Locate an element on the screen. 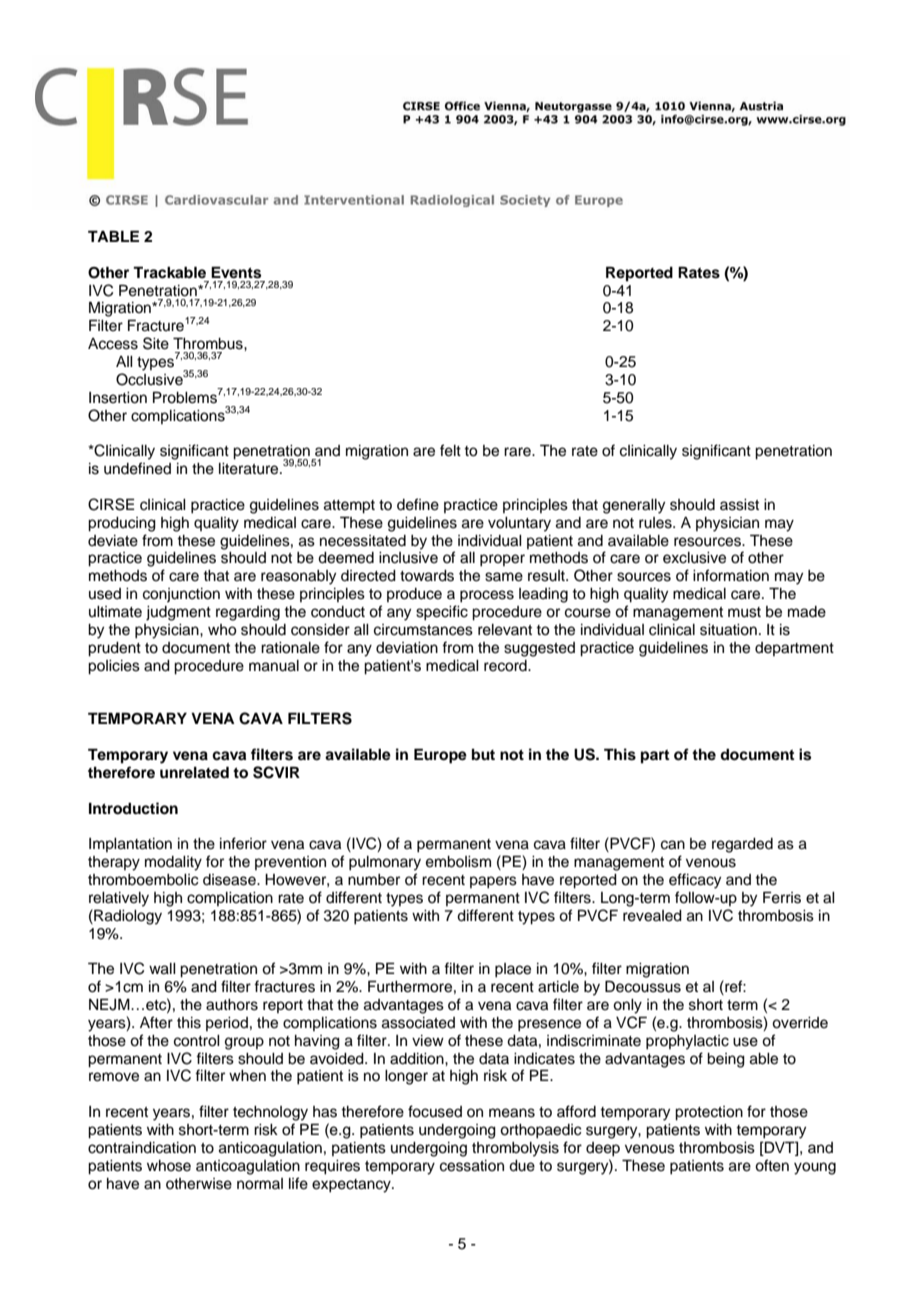 Image resolution: width=924 pixels, height=1308 pixels. efficacy is located at coordinates (695, 881).
